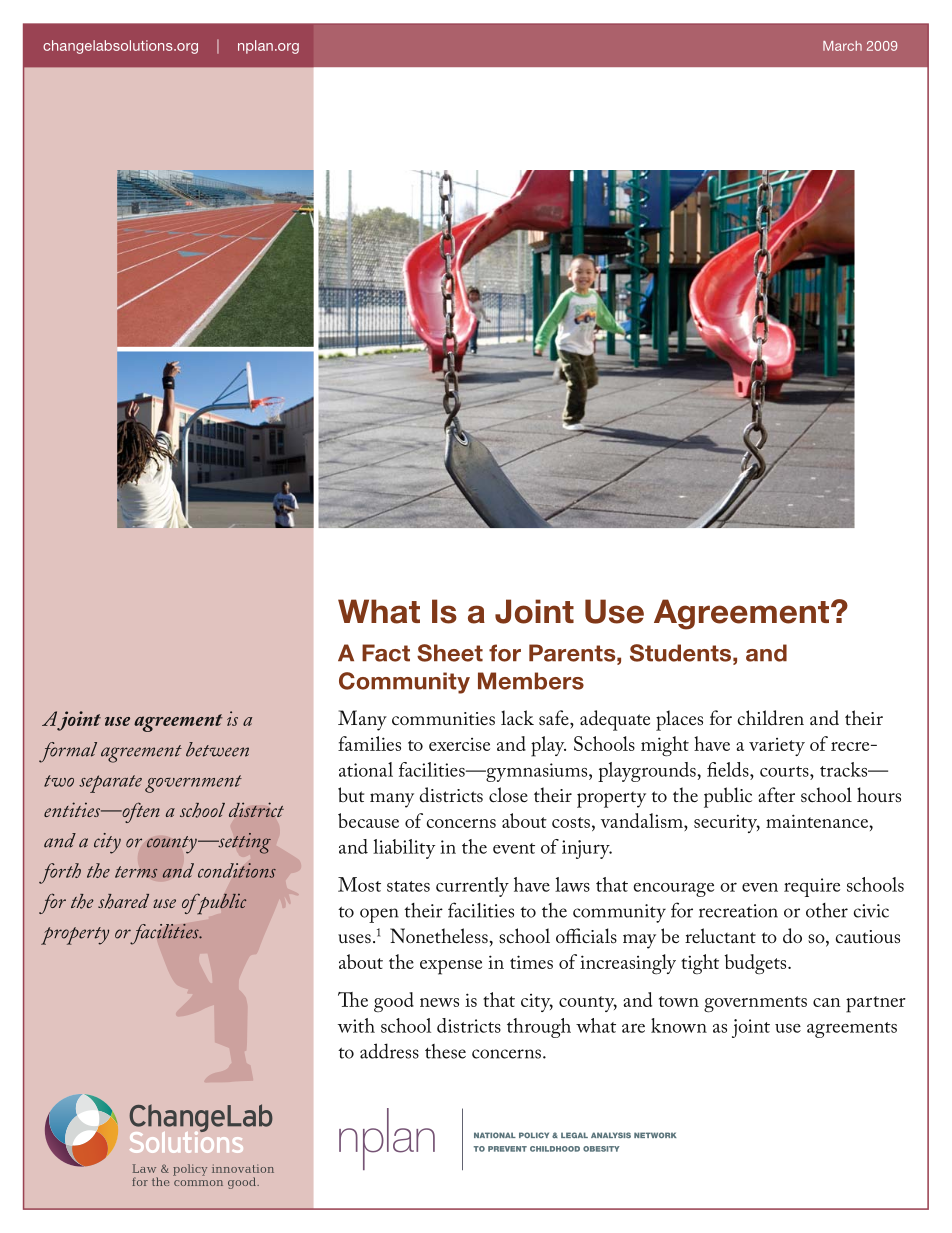  Describe the element at coordinates (450, 653) in the screenshot. I see `Sheet` at that location.
